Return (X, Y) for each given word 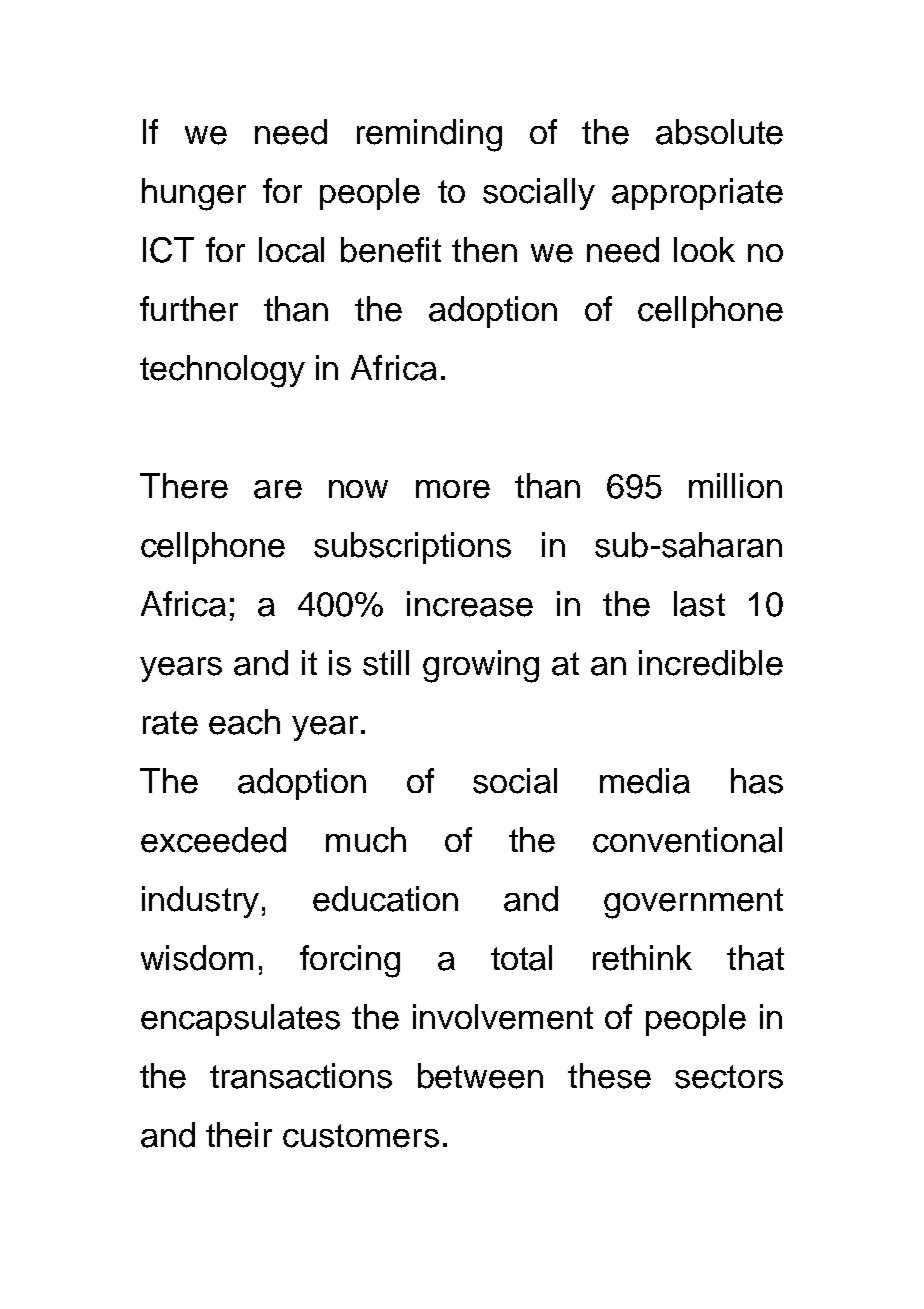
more (453, 489)
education (385, 899)
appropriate (697, 194)
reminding (429, 135)
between (480, 1076)
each (244, 722)
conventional (687, 840)
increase (470, 604)
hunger (194, 194)
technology (222, 371)
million (735, 485)
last (699, 604)
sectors (729, 1077)
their (239, 1135)
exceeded (213, 840)
